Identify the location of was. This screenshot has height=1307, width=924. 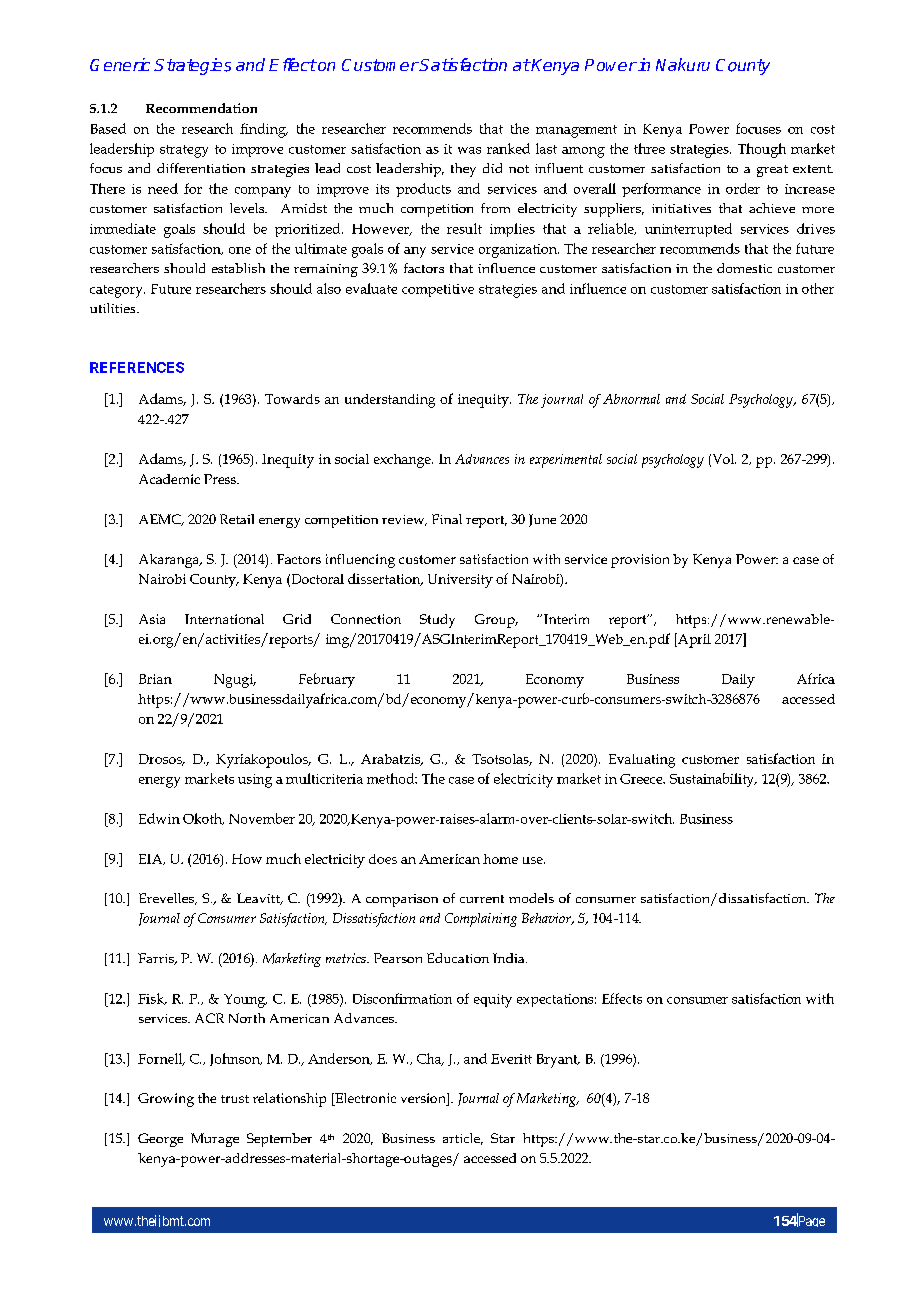
(469, 150).
